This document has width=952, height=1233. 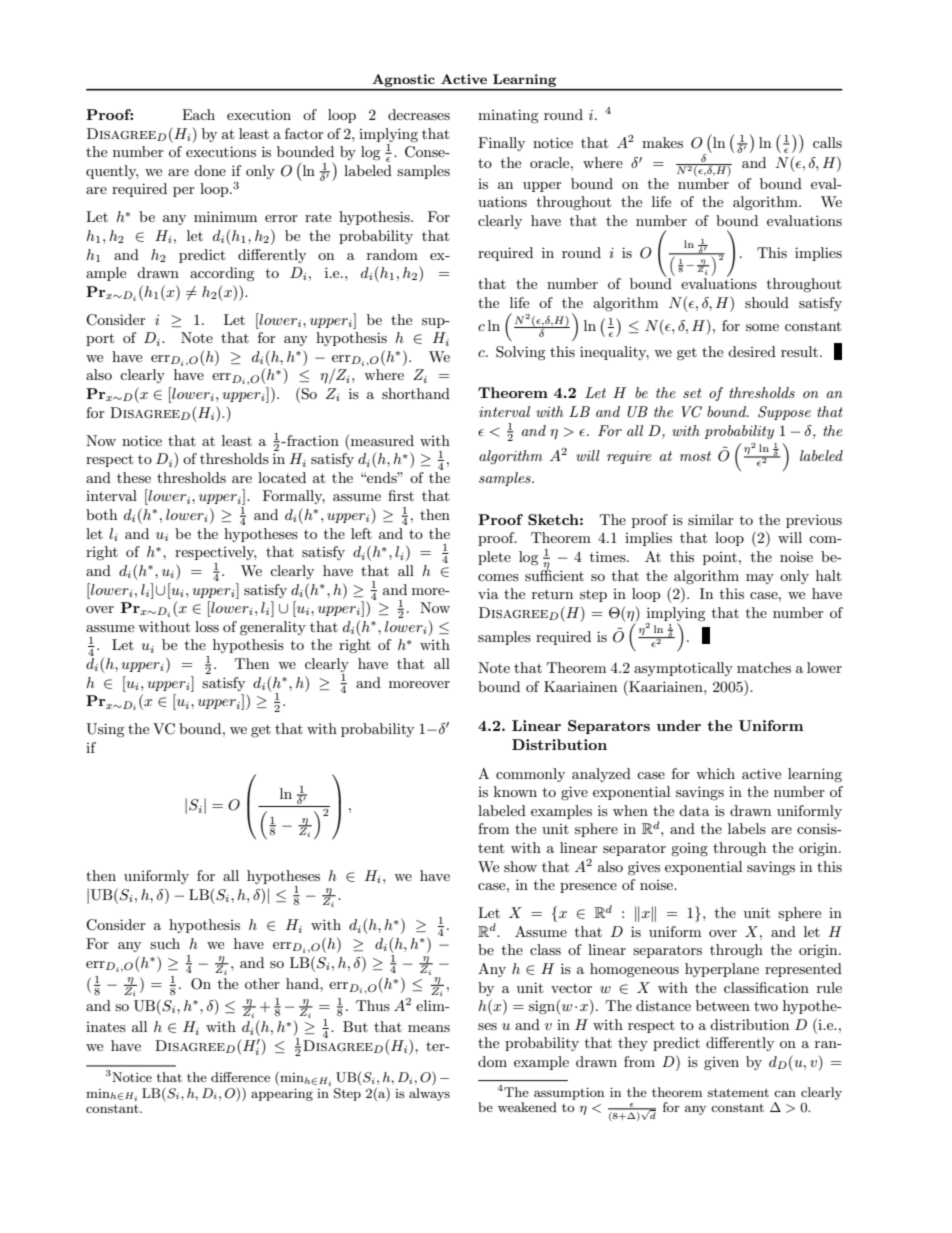 I want to click on labels, so click(x=747, y=828).
